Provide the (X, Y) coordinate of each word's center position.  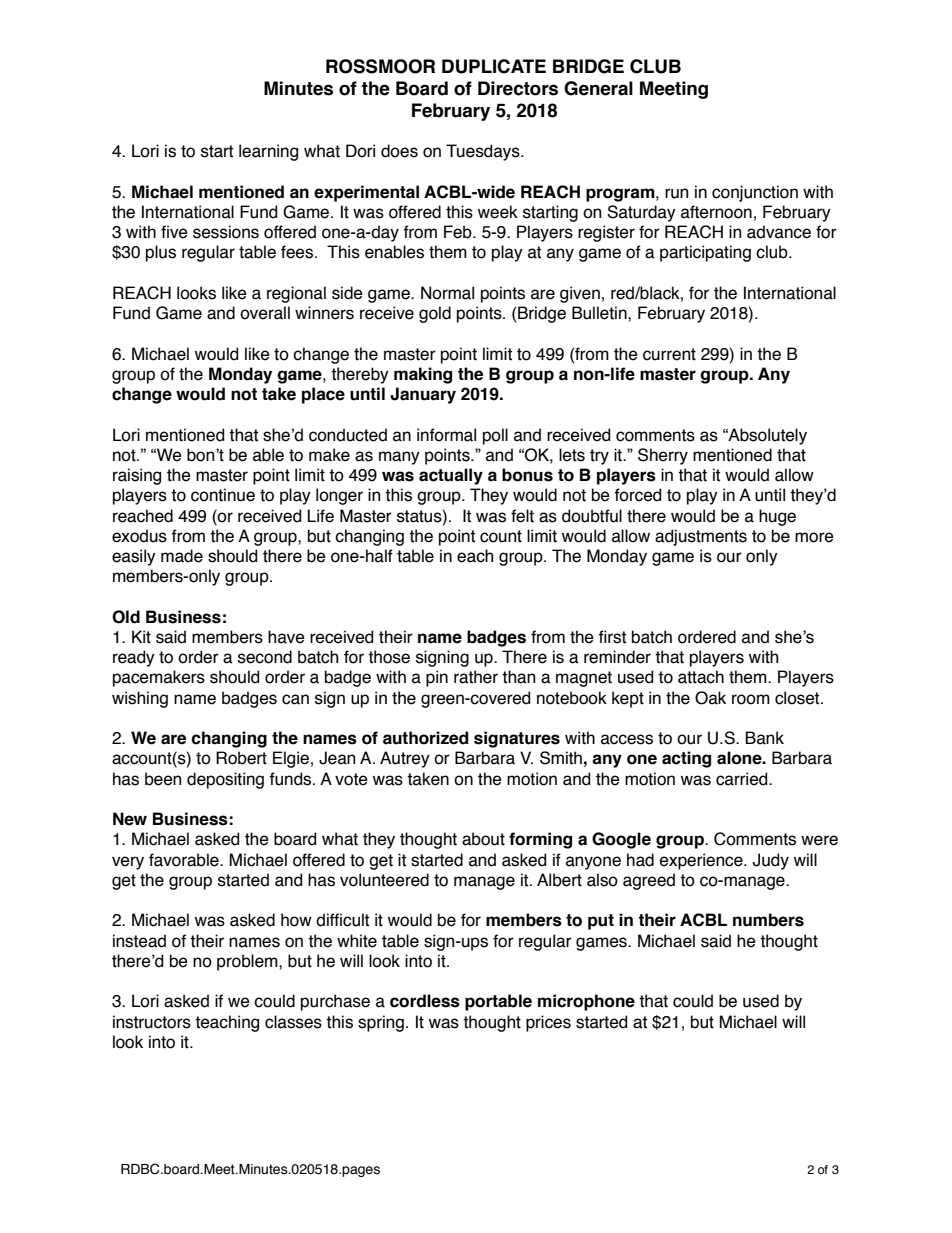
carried (743, 779)
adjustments (701, 537)
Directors (518, 88)
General (598, 88)
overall (265, 313)
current (669, 354)
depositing (225, 780)
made (182, 556)
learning (268, 152)
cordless (425, 1001)
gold (435, 314)
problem (248, 962)
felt (522, 516)
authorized (426, 738)
